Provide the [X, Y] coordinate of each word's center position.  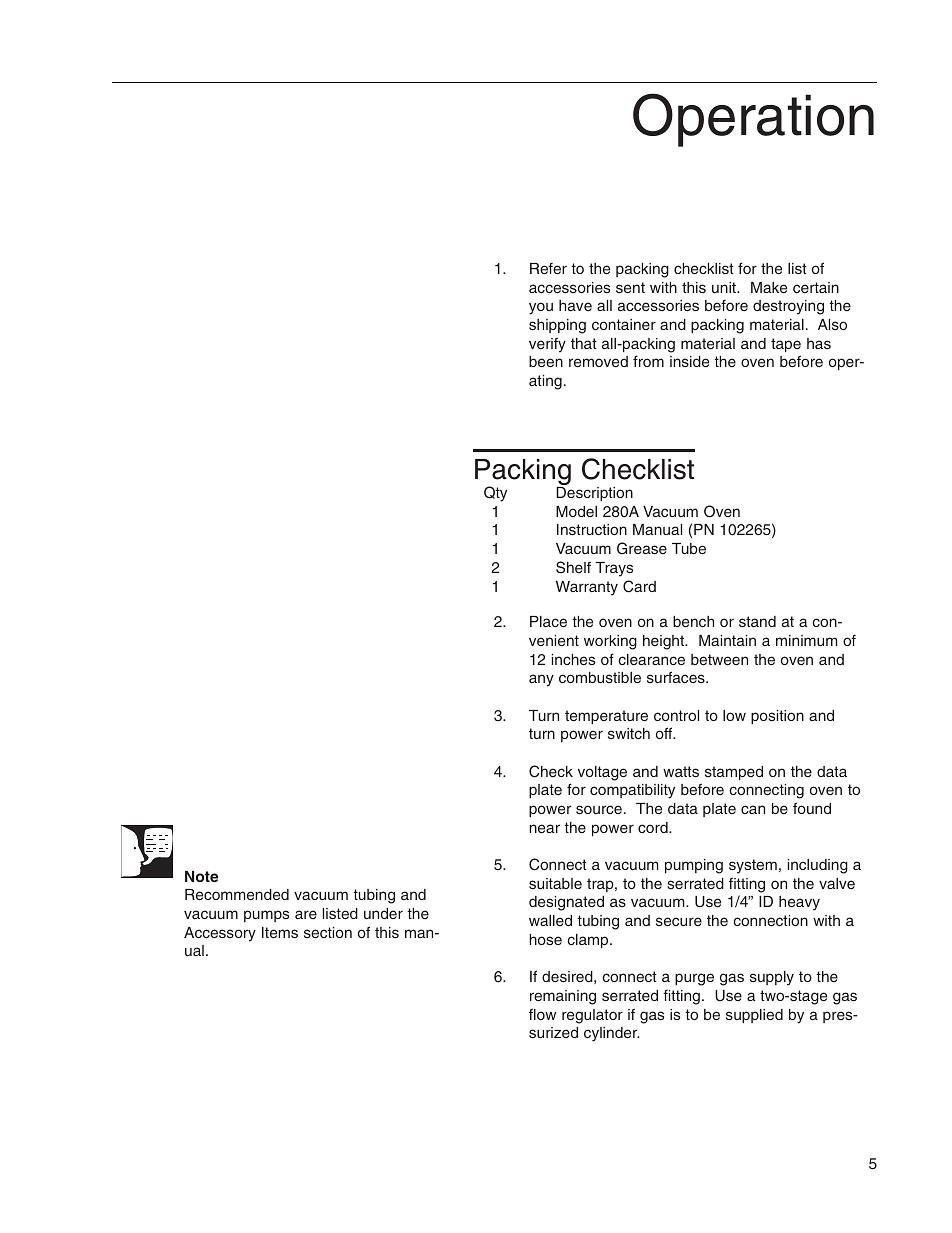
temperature [606, 717]
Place [548, 621]
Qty [495, 494]
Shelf [573, 567]
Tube [689, 548]
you [541, 308]
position [777, 717]
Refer [548, 268]
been [546, 361]
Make [769, 287]
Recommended [237, 894]
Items [280, 932]
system [753, 866]
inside [689, 361]
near [544, 828]
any [541, 680]
